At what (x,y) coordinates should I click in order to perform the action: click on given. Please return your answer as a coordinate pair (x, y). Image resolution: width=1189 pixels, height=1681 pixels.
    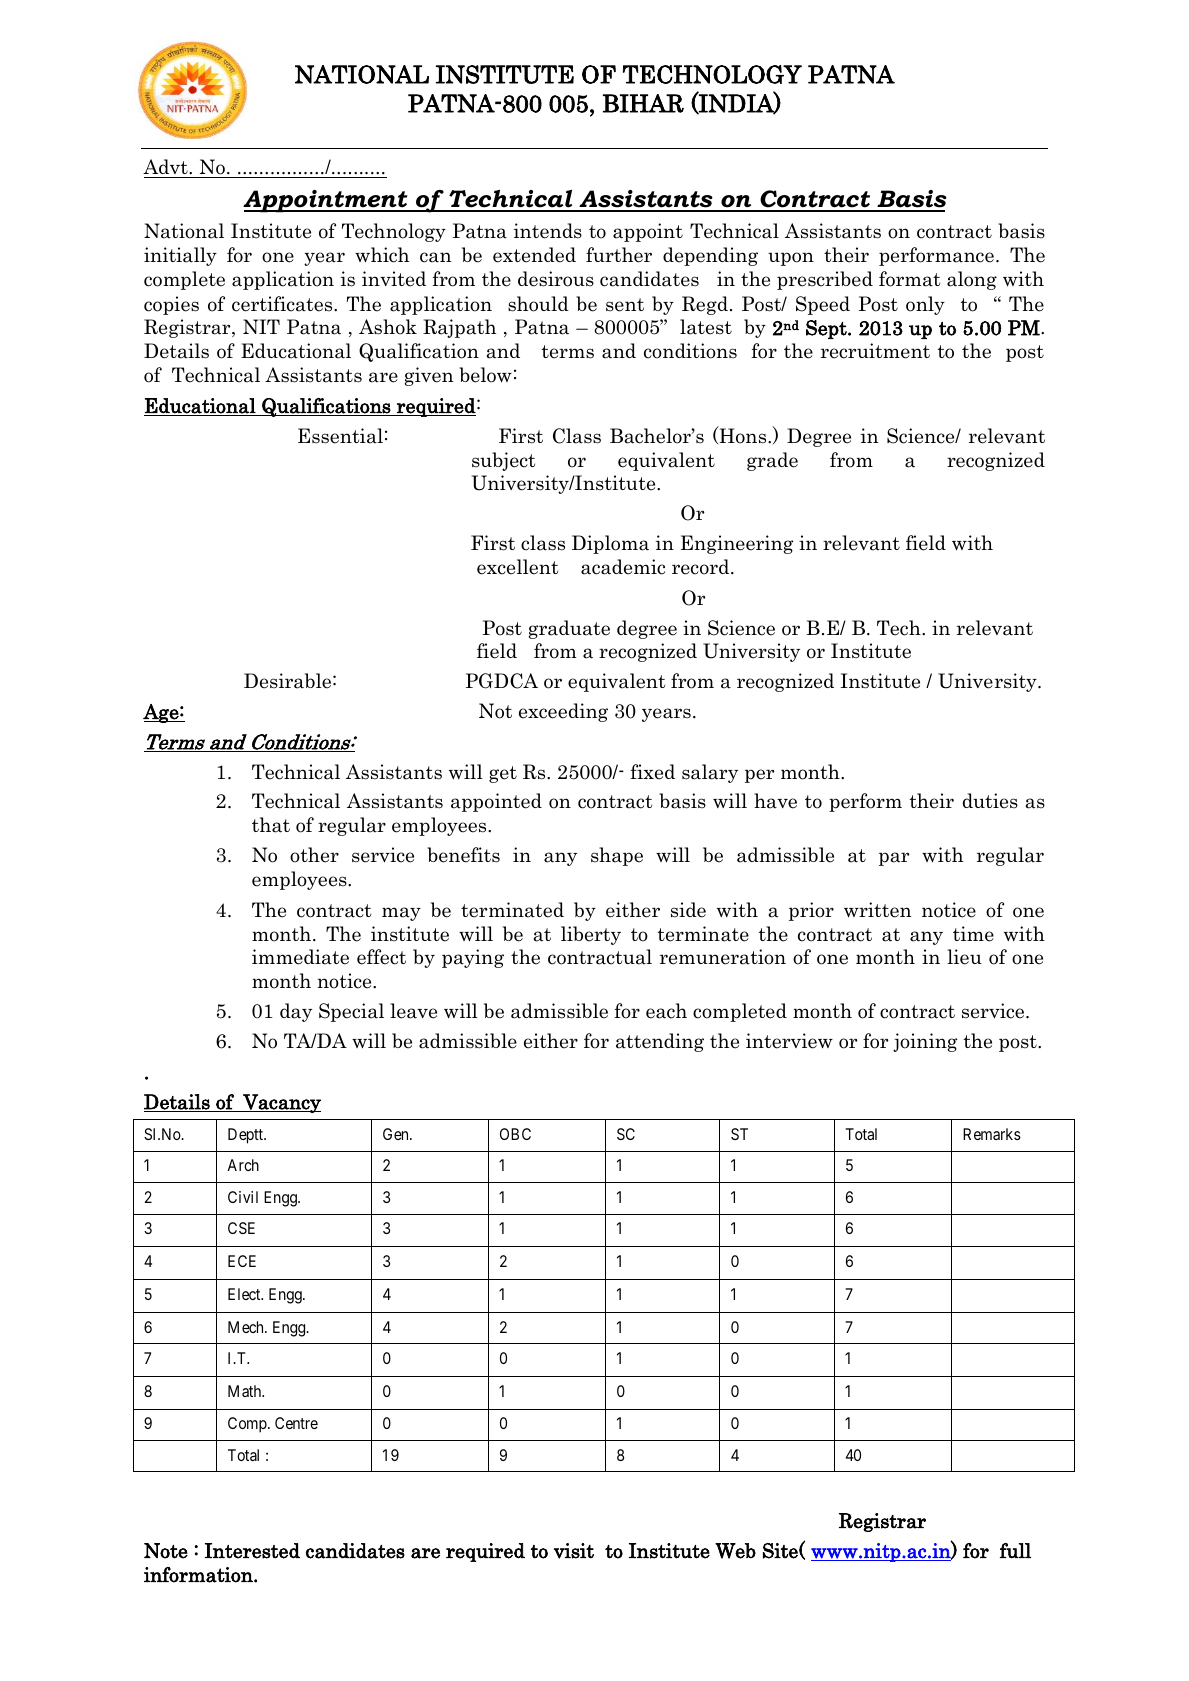
    Looking at the image, I should click on (428, 376).
